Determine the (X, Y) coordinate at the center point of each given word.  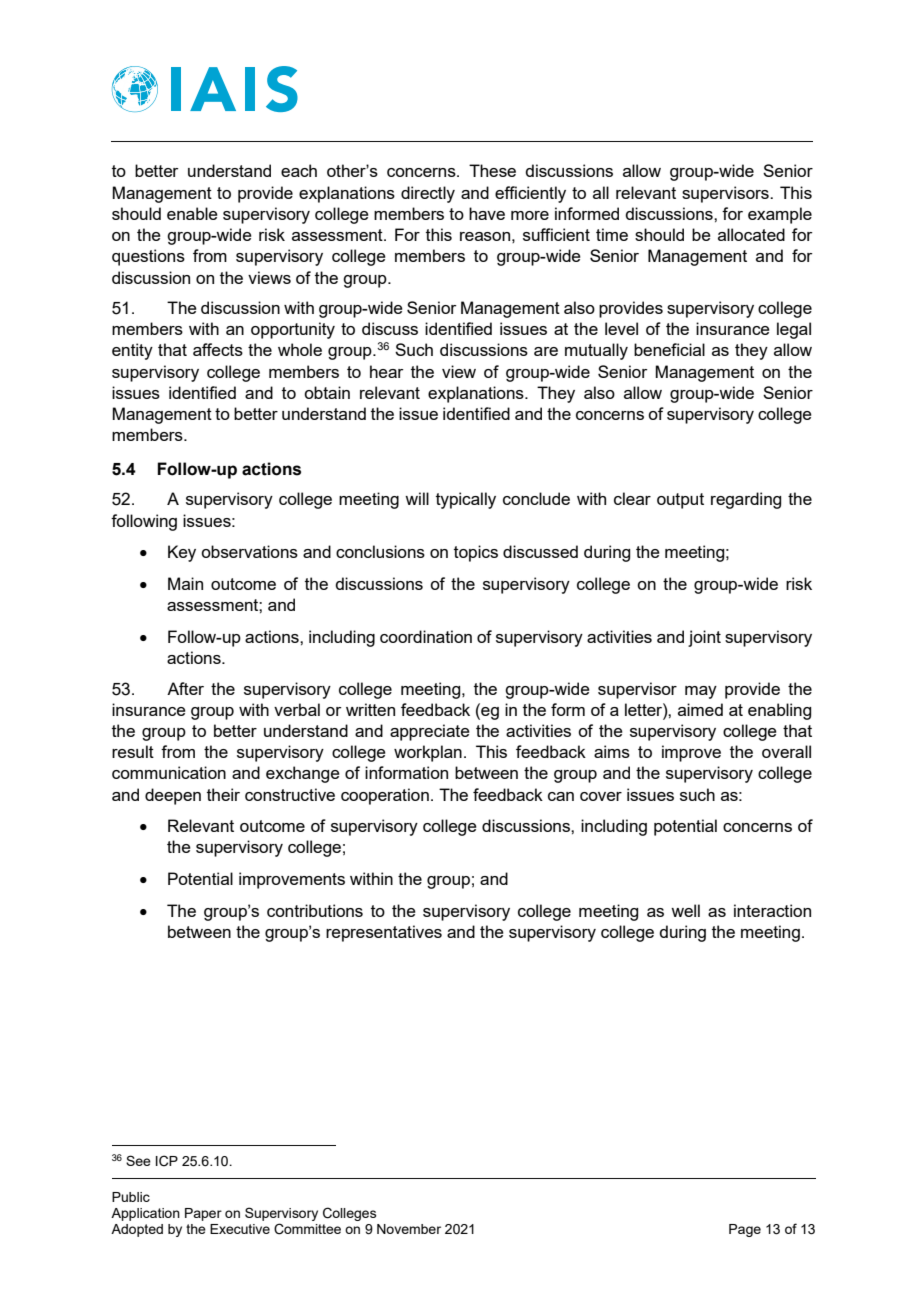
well (685, 910)
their (223, 794)
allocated (751, 234)
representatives (384, 933)
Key (182, 553)
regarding (746, 500)
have (487, 213)
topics (476, 553)
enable (192, 213)
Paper (203, 1214)
